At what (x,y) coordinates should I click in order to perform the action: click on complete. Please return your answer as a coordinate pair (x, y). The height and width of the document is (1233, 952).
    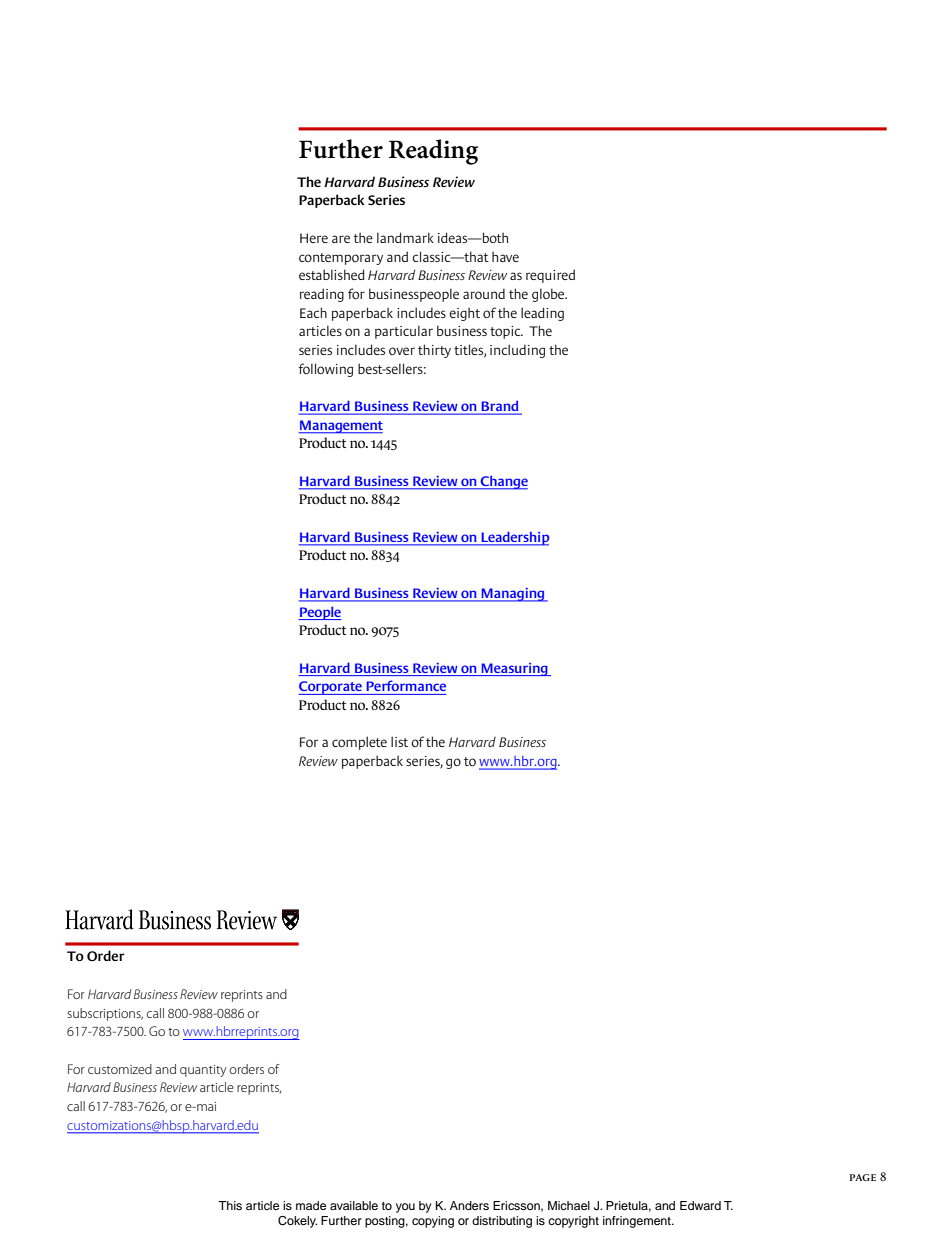
    Looking at the image, I should click on (359, 743).
